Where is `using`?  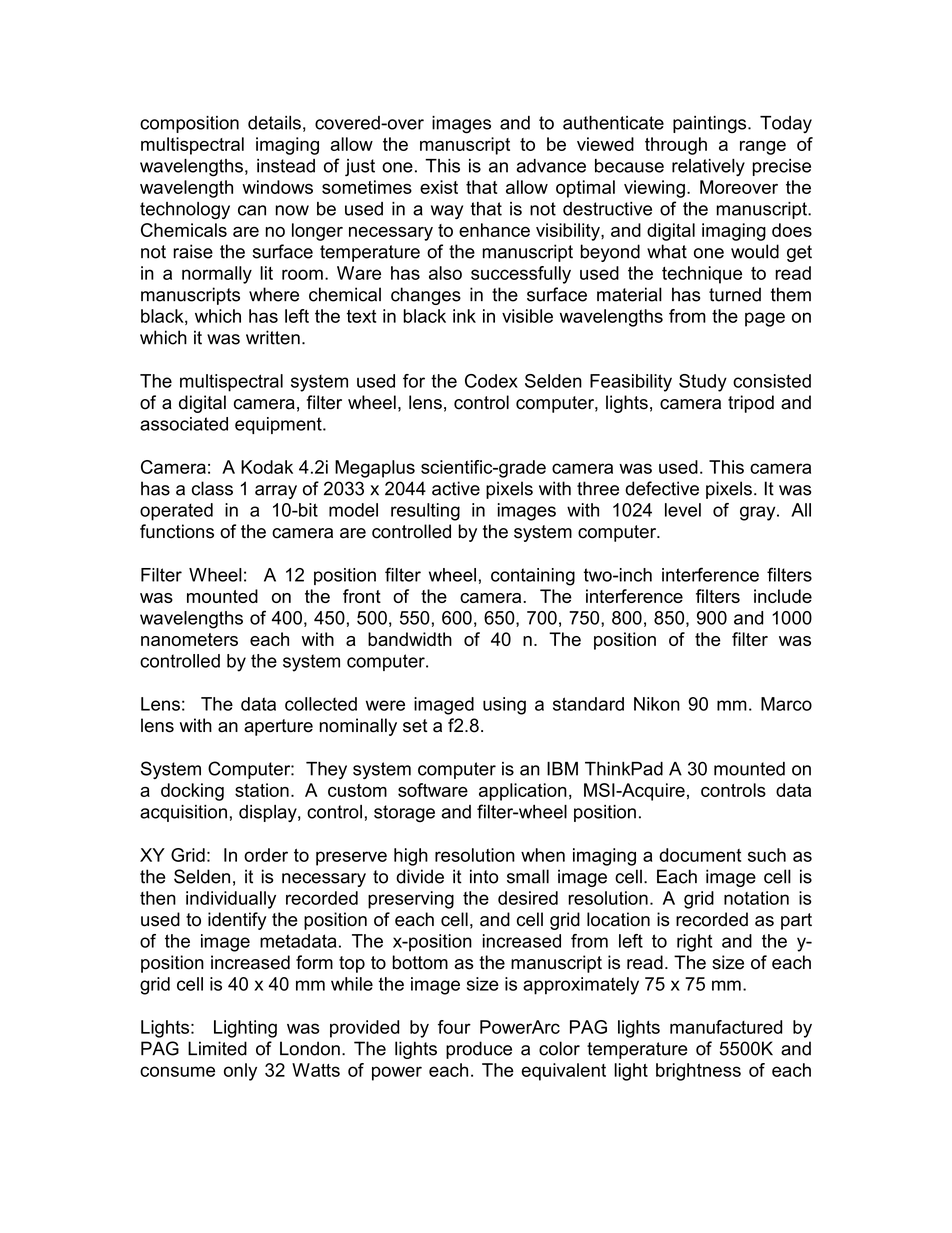
using is located at coordinates (504, 706).
